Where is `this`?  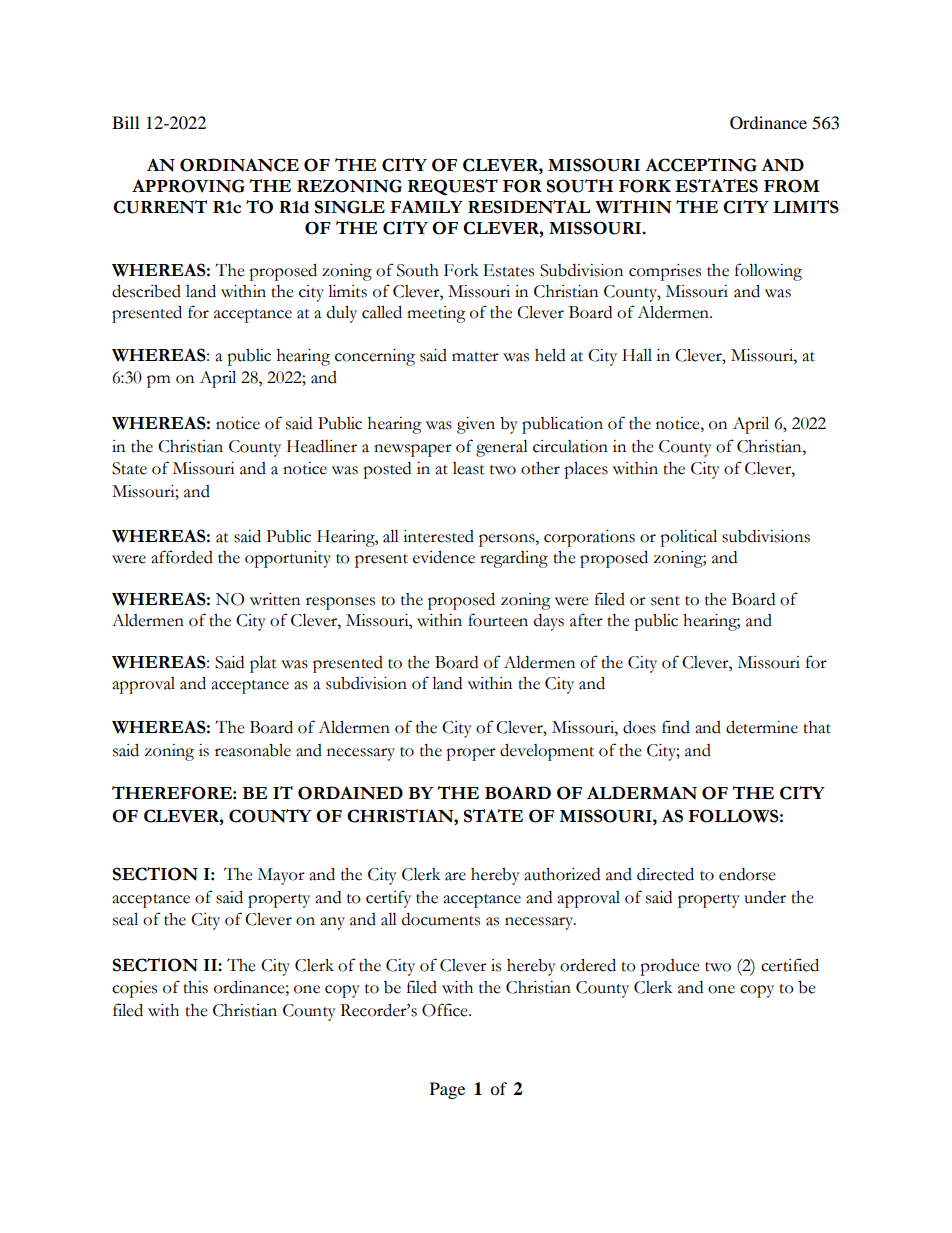
this is located at coordinates (195, 987).
